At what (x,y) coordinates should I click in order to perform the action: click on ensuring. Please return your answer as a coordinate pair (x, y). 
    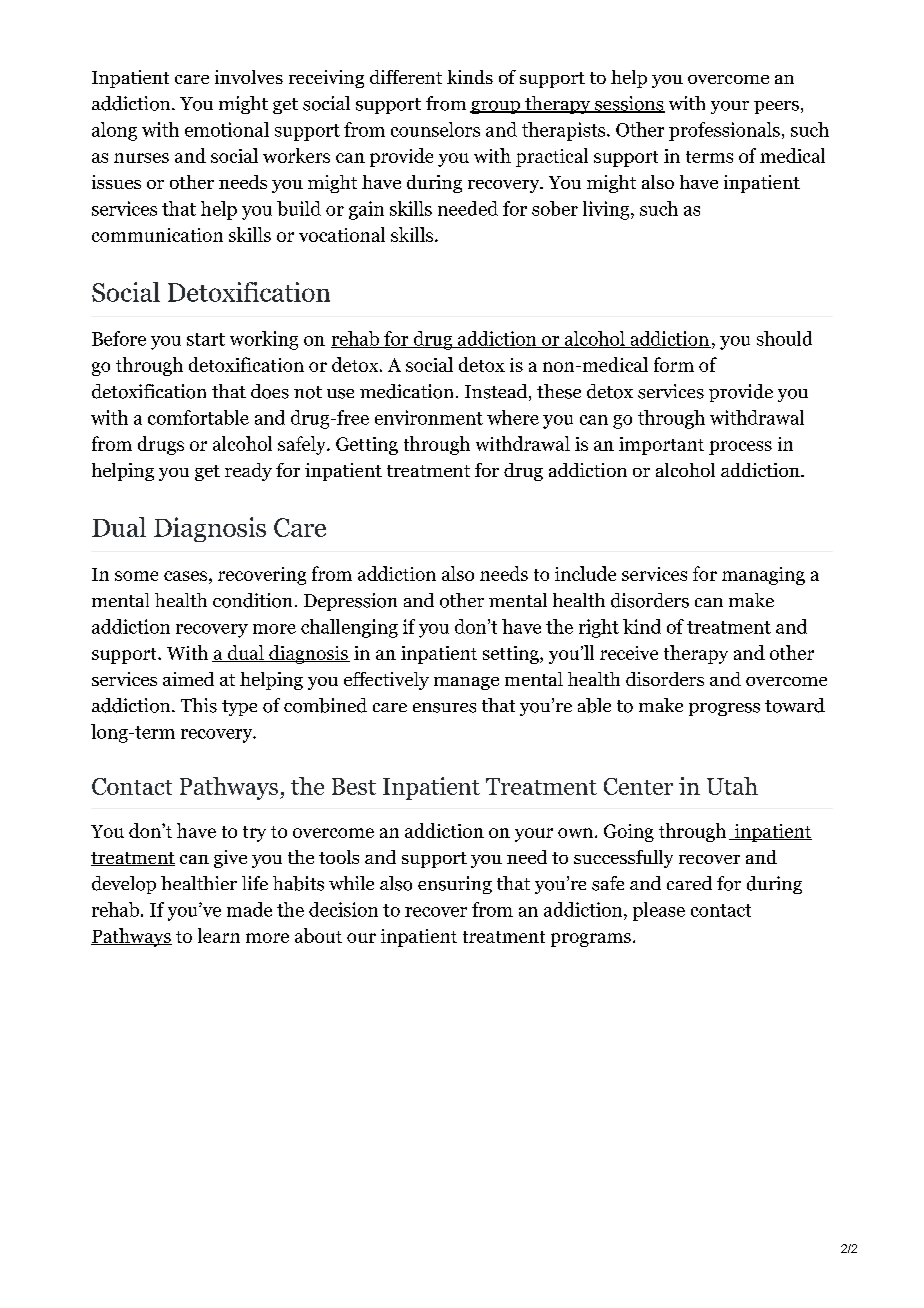
    Looking at the image, I should click on (455, 885).
